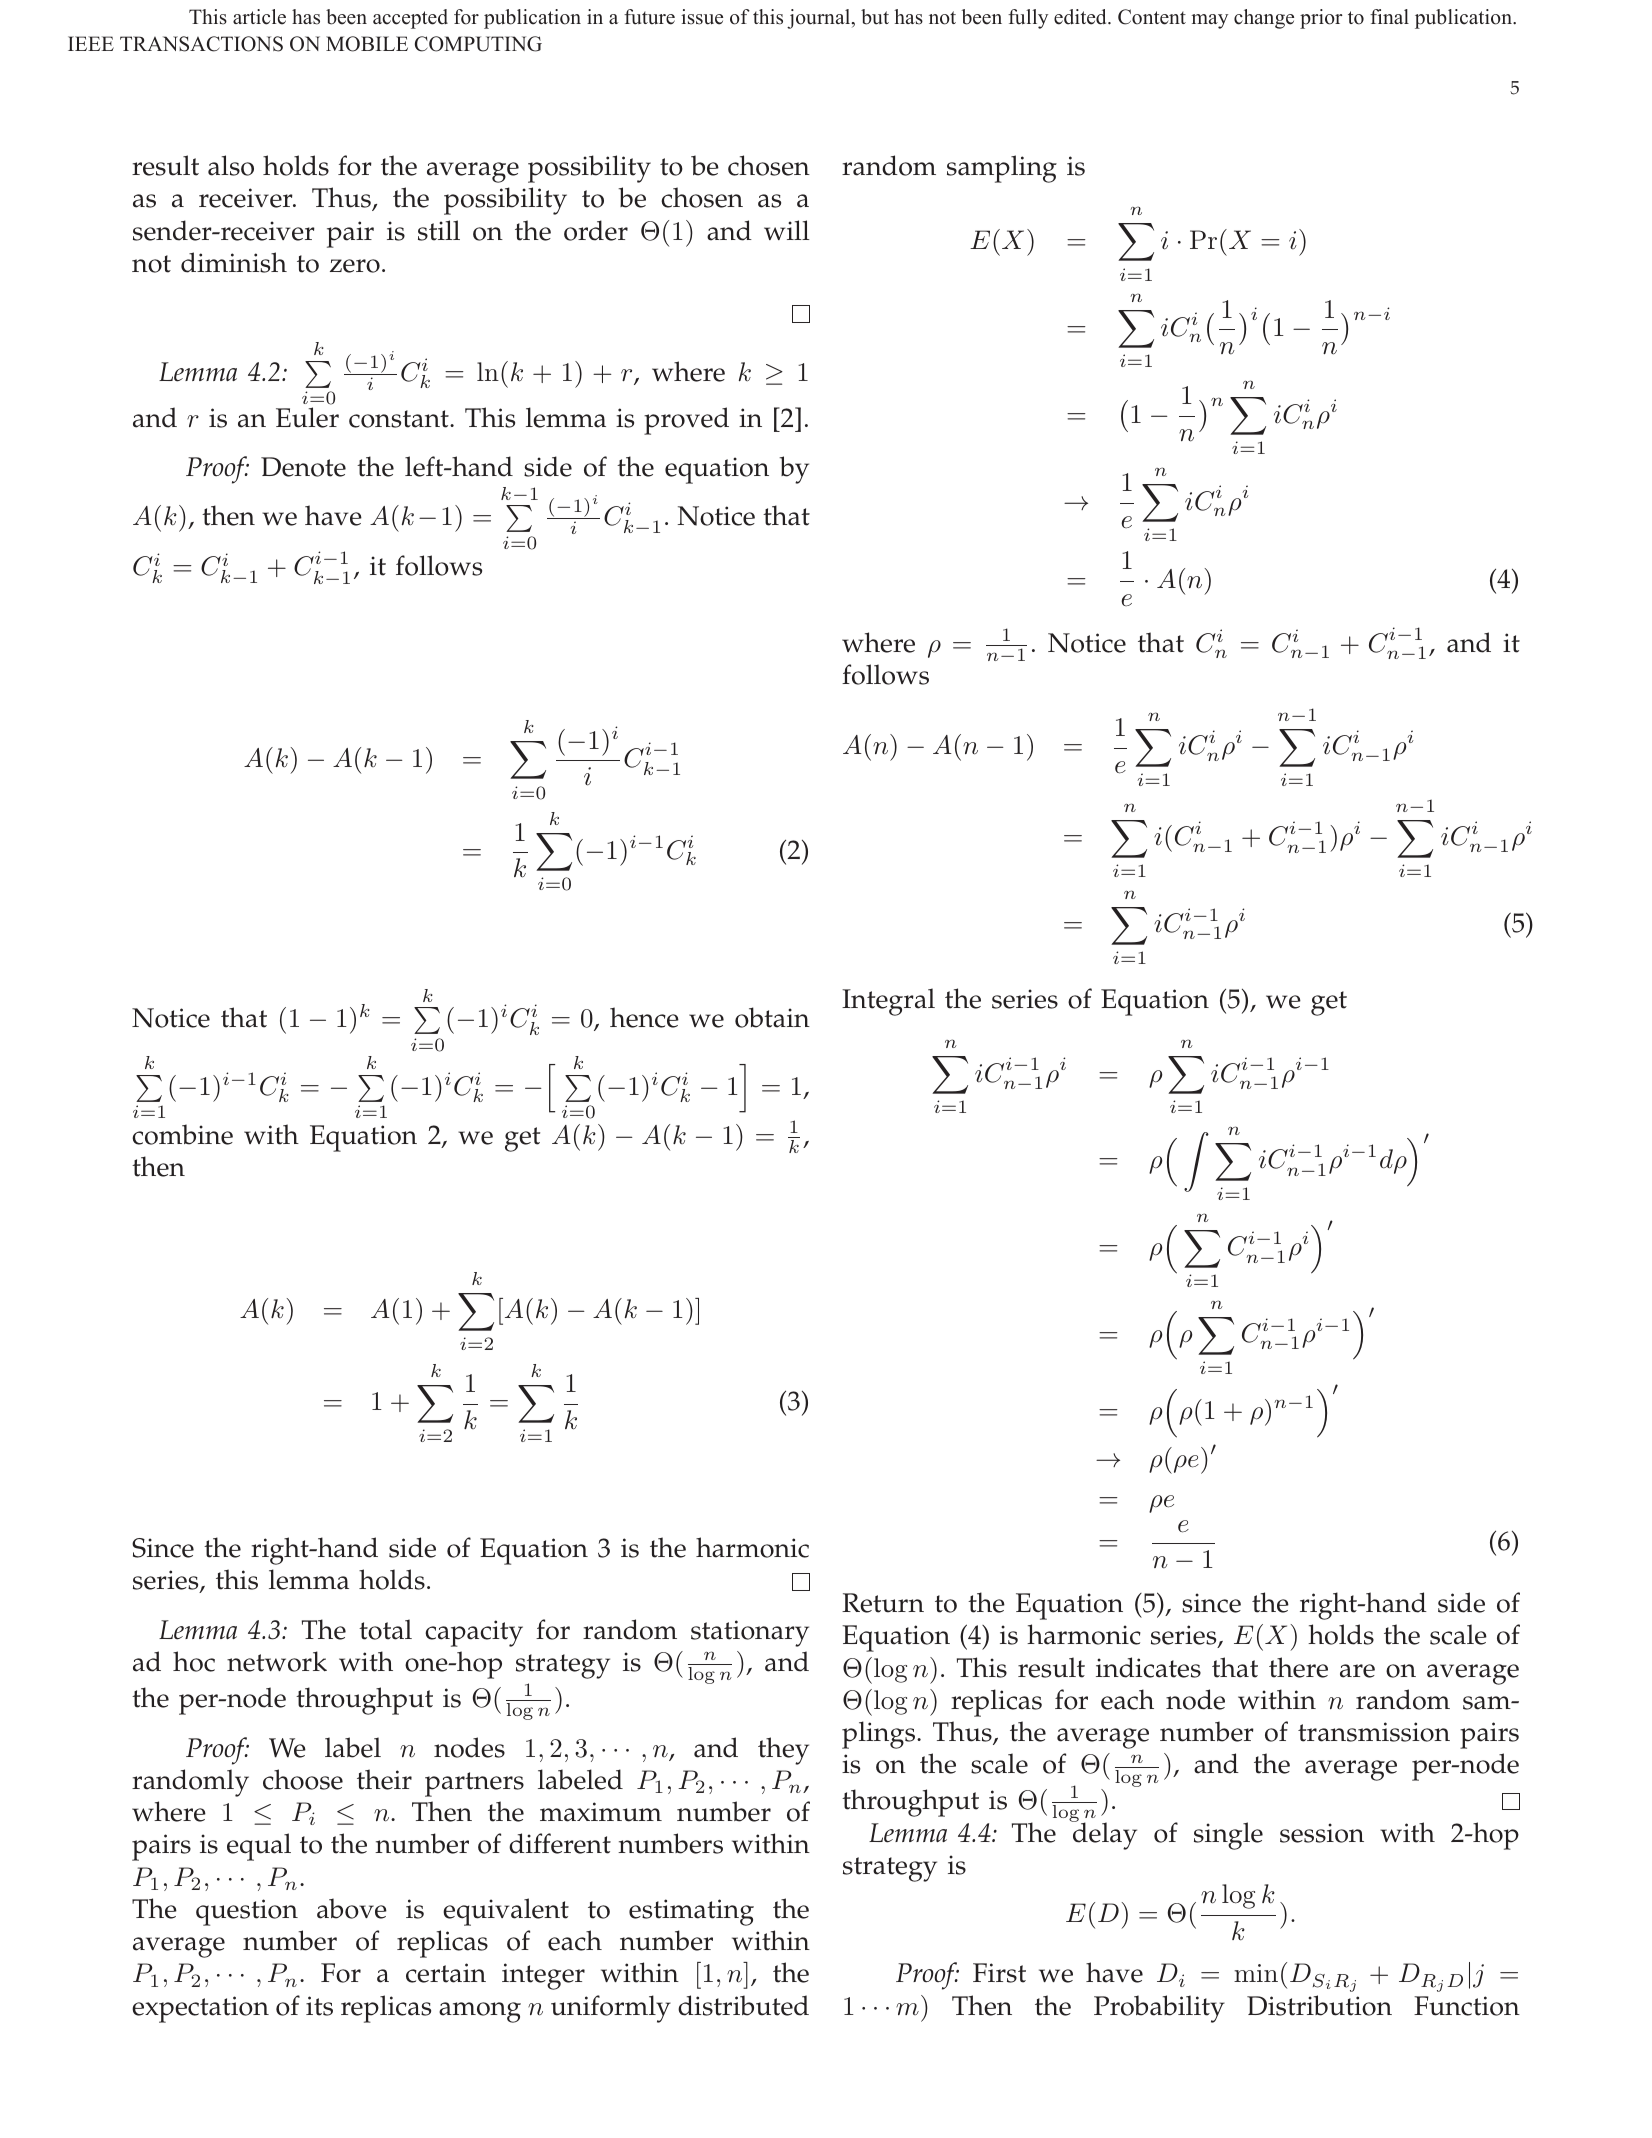 The image size is (1652, 2138). I want to click on there, so click(1298, 1667).
